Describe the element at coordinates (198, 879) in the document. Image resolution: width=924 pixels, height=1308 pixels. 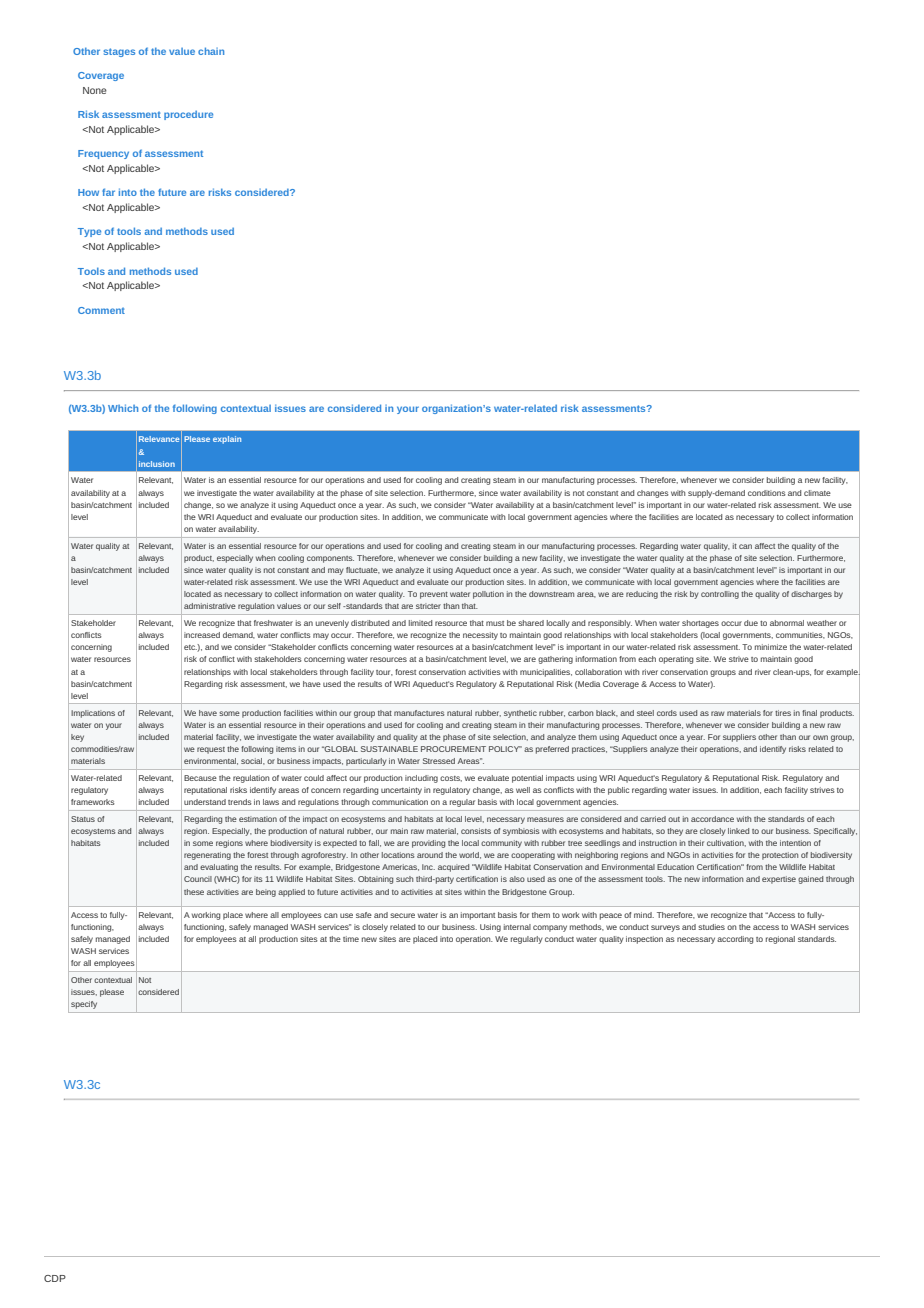
I see `Council` at that location.
